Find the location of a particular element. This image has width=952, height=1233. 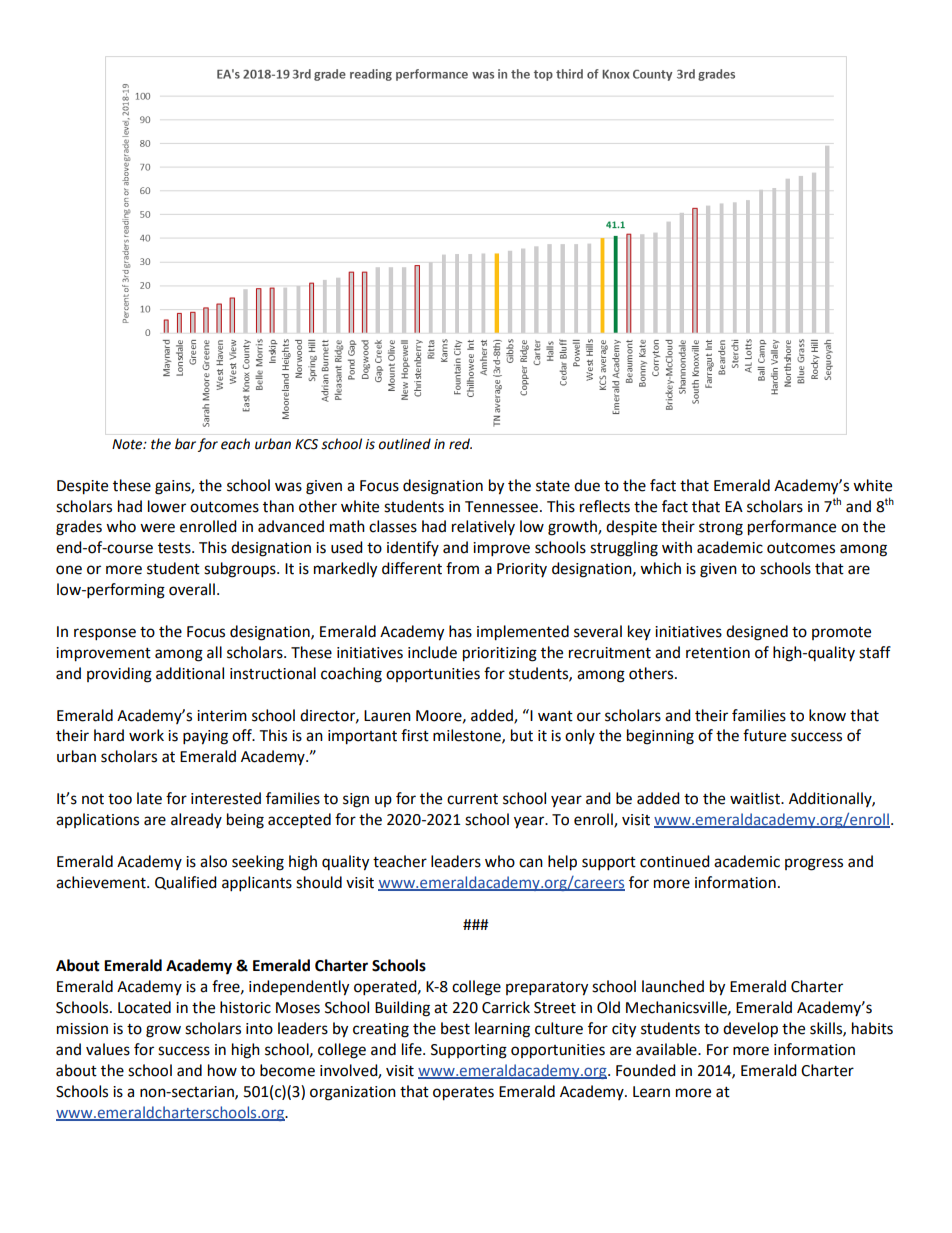

bar is located at coordinates (185, 444).
